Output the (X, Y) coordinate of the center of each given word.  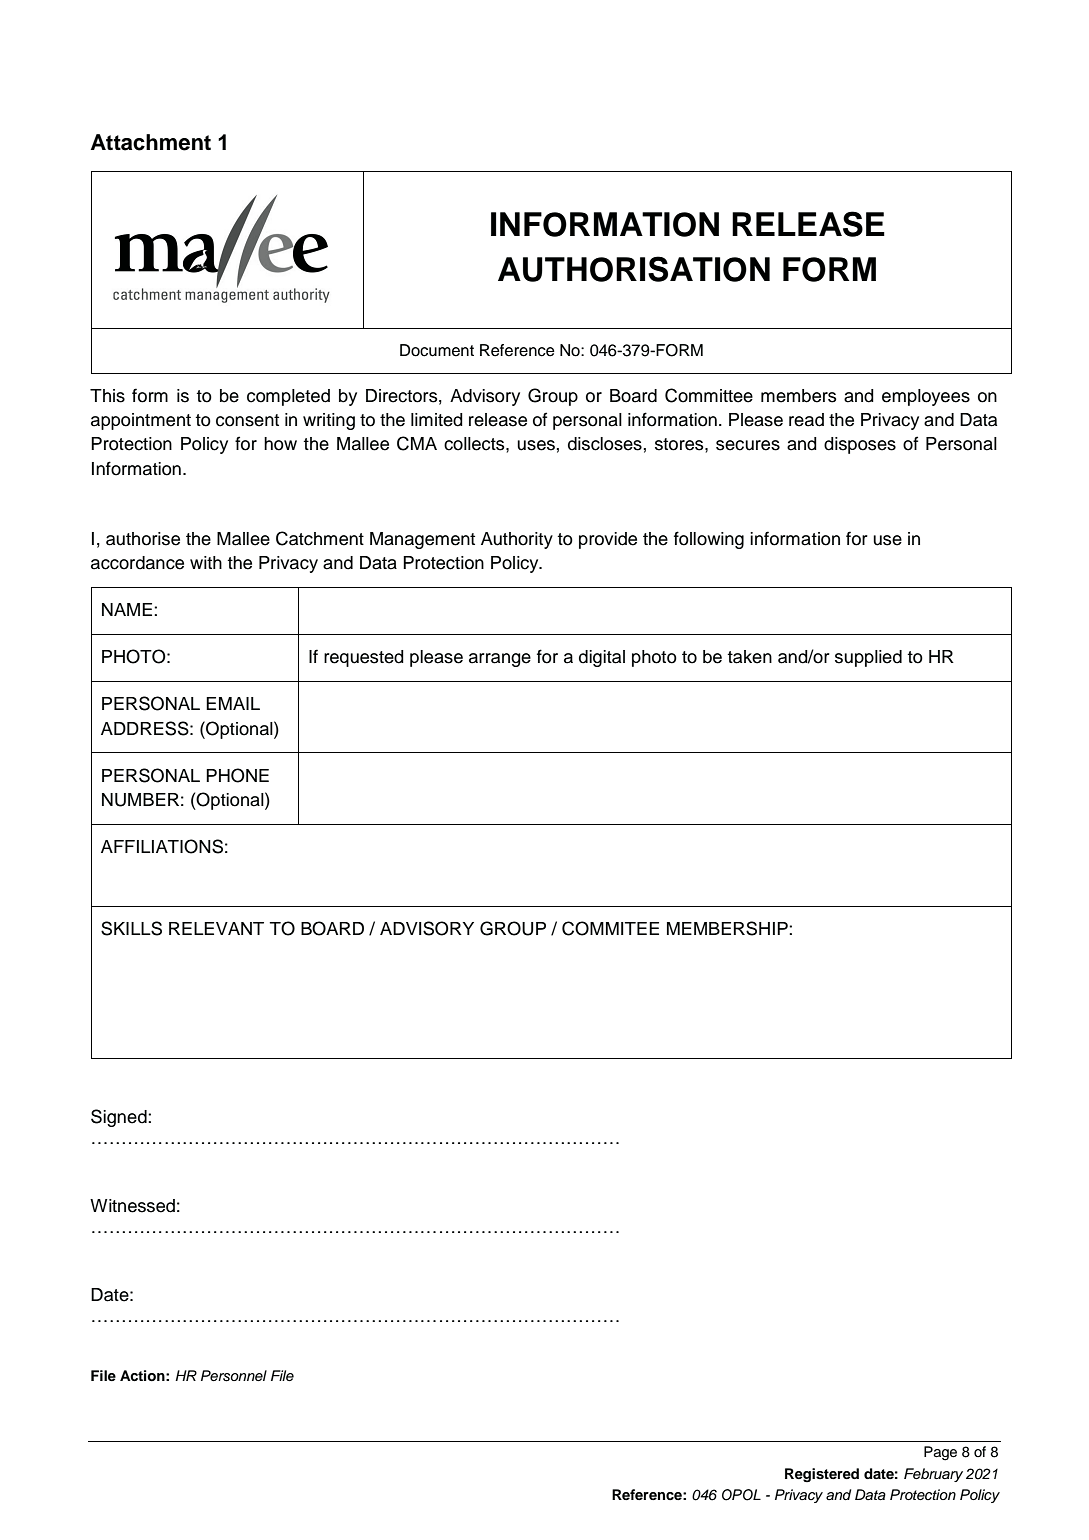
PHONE (237, 775)
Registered (822, 1475)
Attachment (151, 142)
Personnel (234, 1376)
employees (926, 397)
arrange (500, 660)
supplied (868, 658)
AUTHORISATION (634, 269)
